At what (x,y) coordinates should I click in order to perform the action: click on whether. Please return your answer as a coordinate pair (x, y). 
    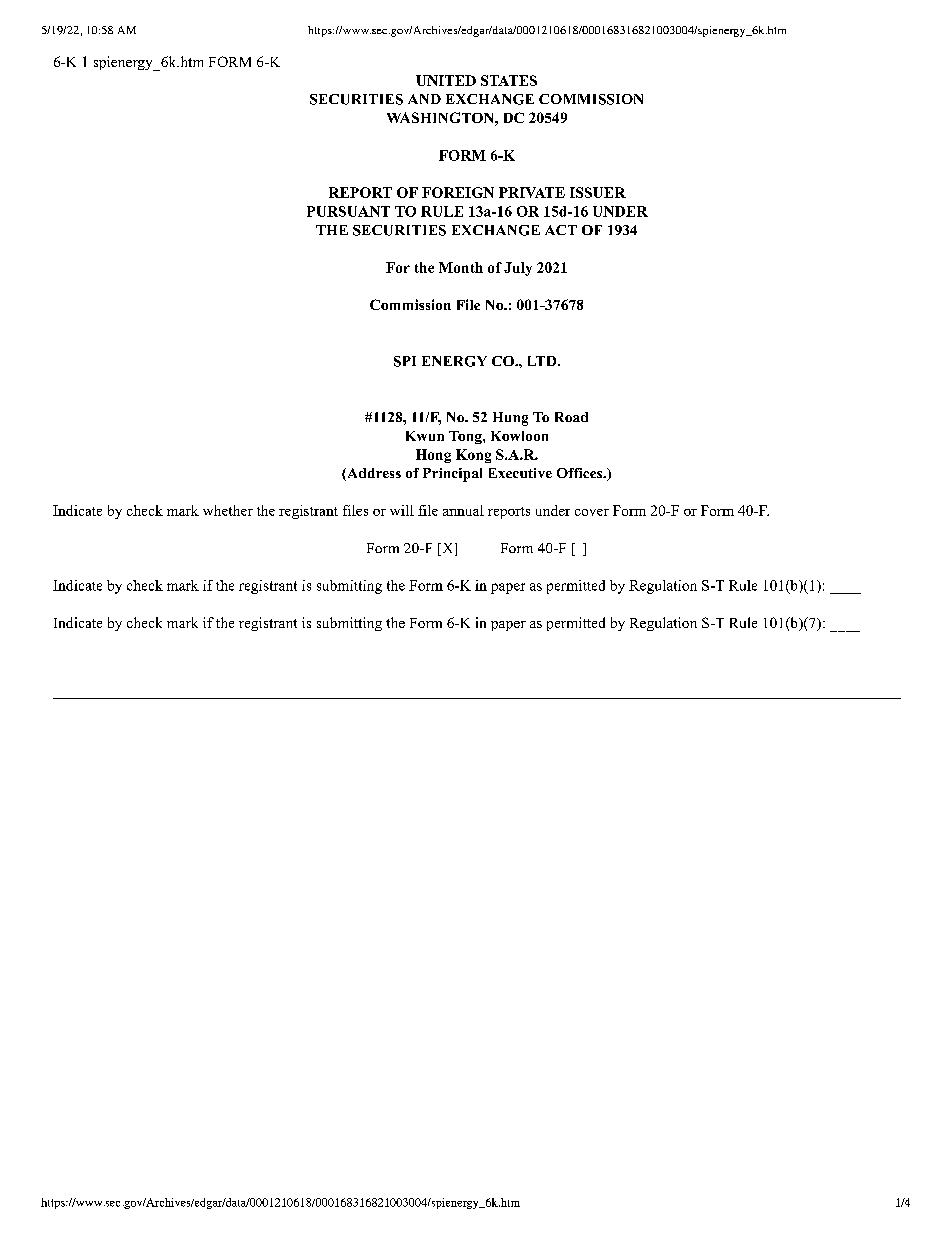
    Looking at the image, I should click on (228, 510).
